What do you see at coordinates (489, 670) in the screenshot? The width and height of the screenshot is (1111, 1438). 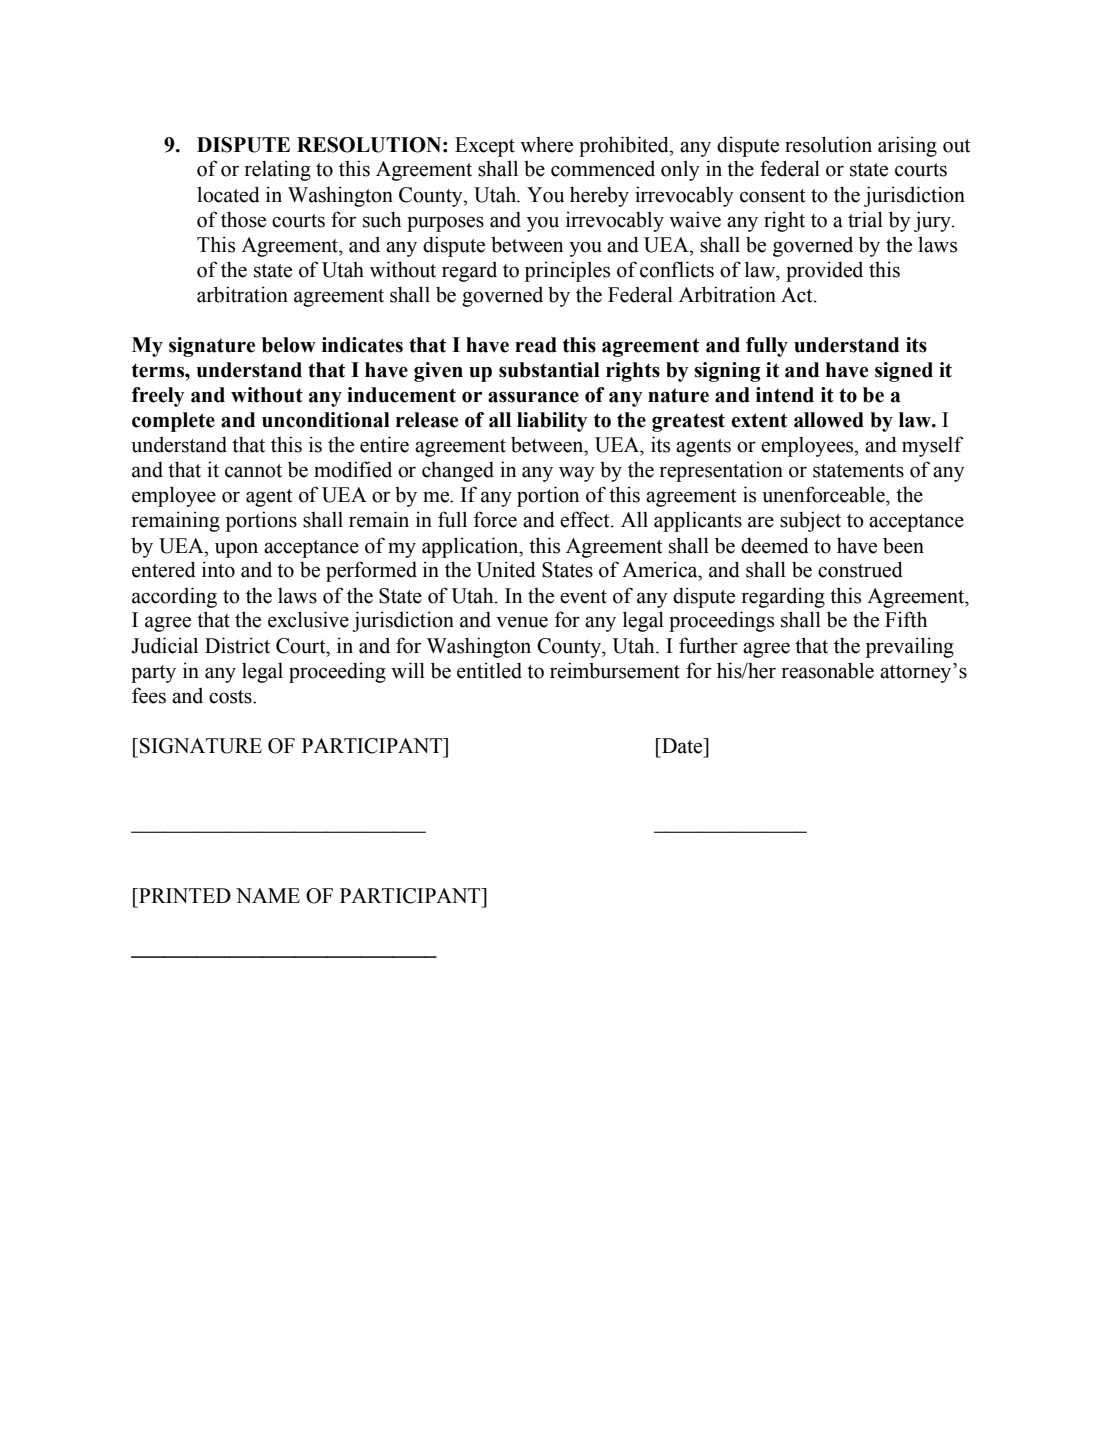 I see `entitled` at bounding box center [489, 670].
